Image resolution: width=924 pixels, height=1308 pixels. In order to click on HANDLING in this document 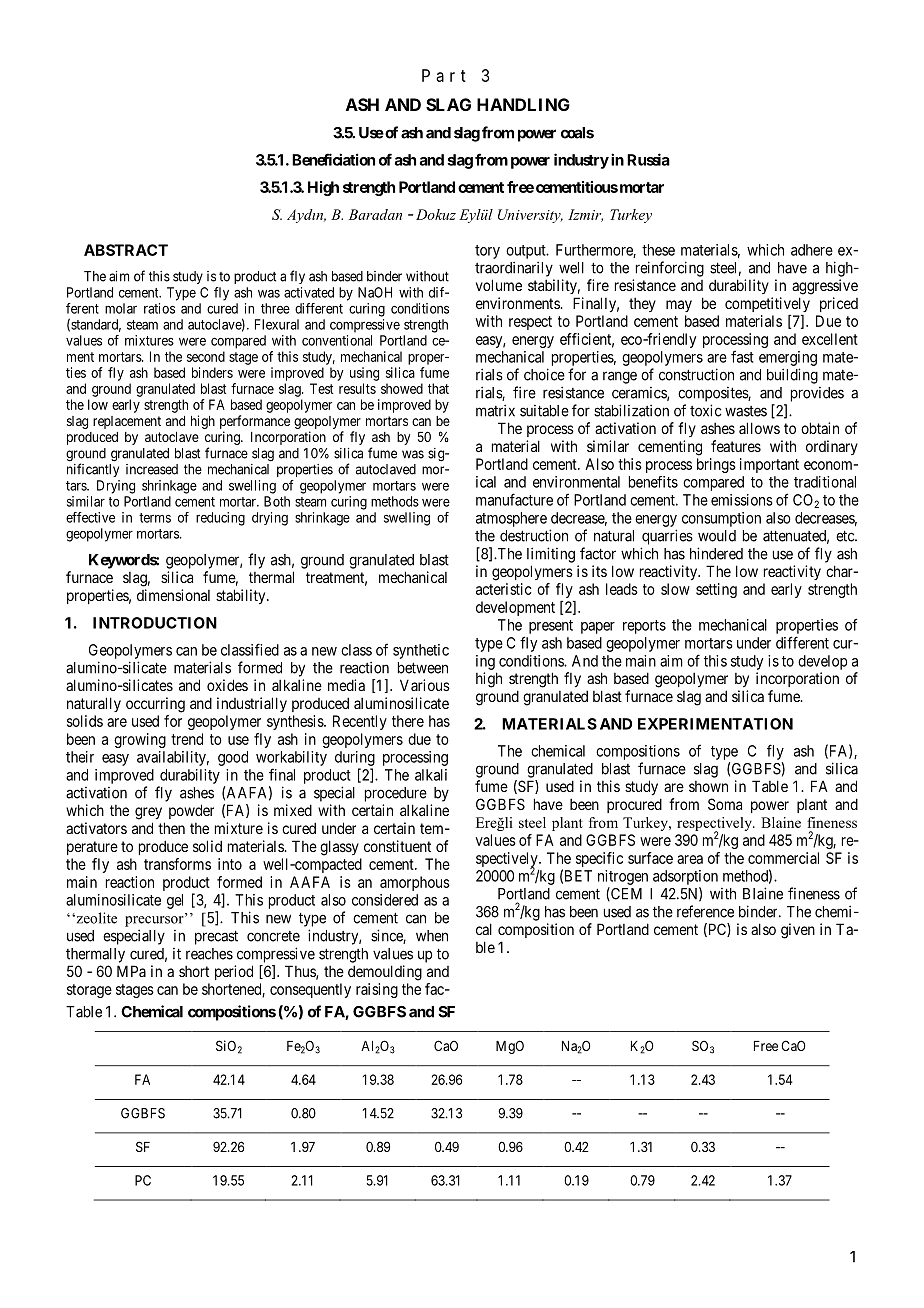, I will do `click(523, 104)`.
